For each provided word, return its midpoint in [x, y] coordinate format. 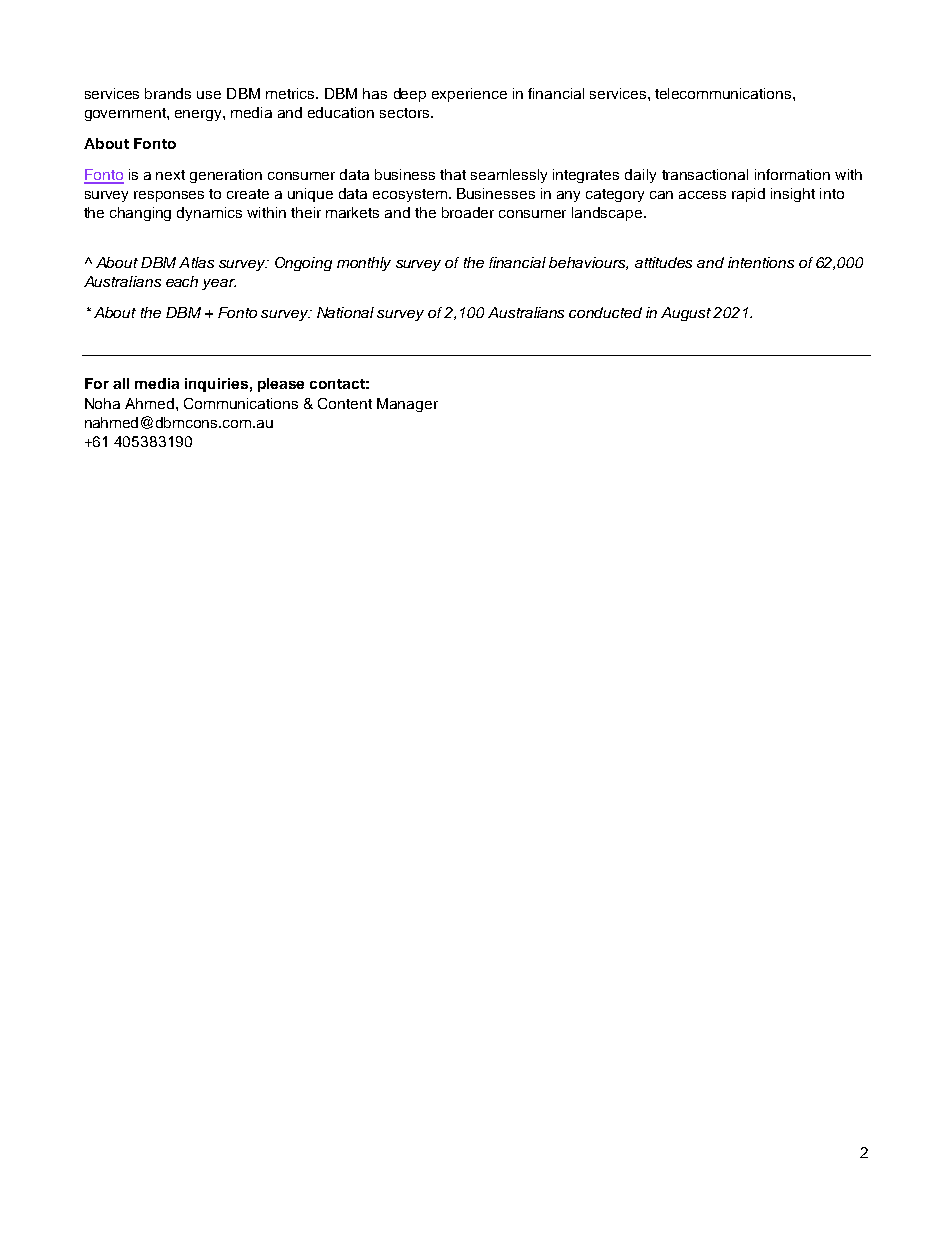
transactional [705, 174]
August [687, 314]
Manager [407, 405]
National [345, 312]
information [792, 174]
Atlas [196, 262]
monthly [364, 264]
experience [469, 95]
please [281, 385]
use [209, 95]
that [453, 174]
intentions [761, 262]
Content [345, 403]
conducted [605, 312]
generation [226, 176]
